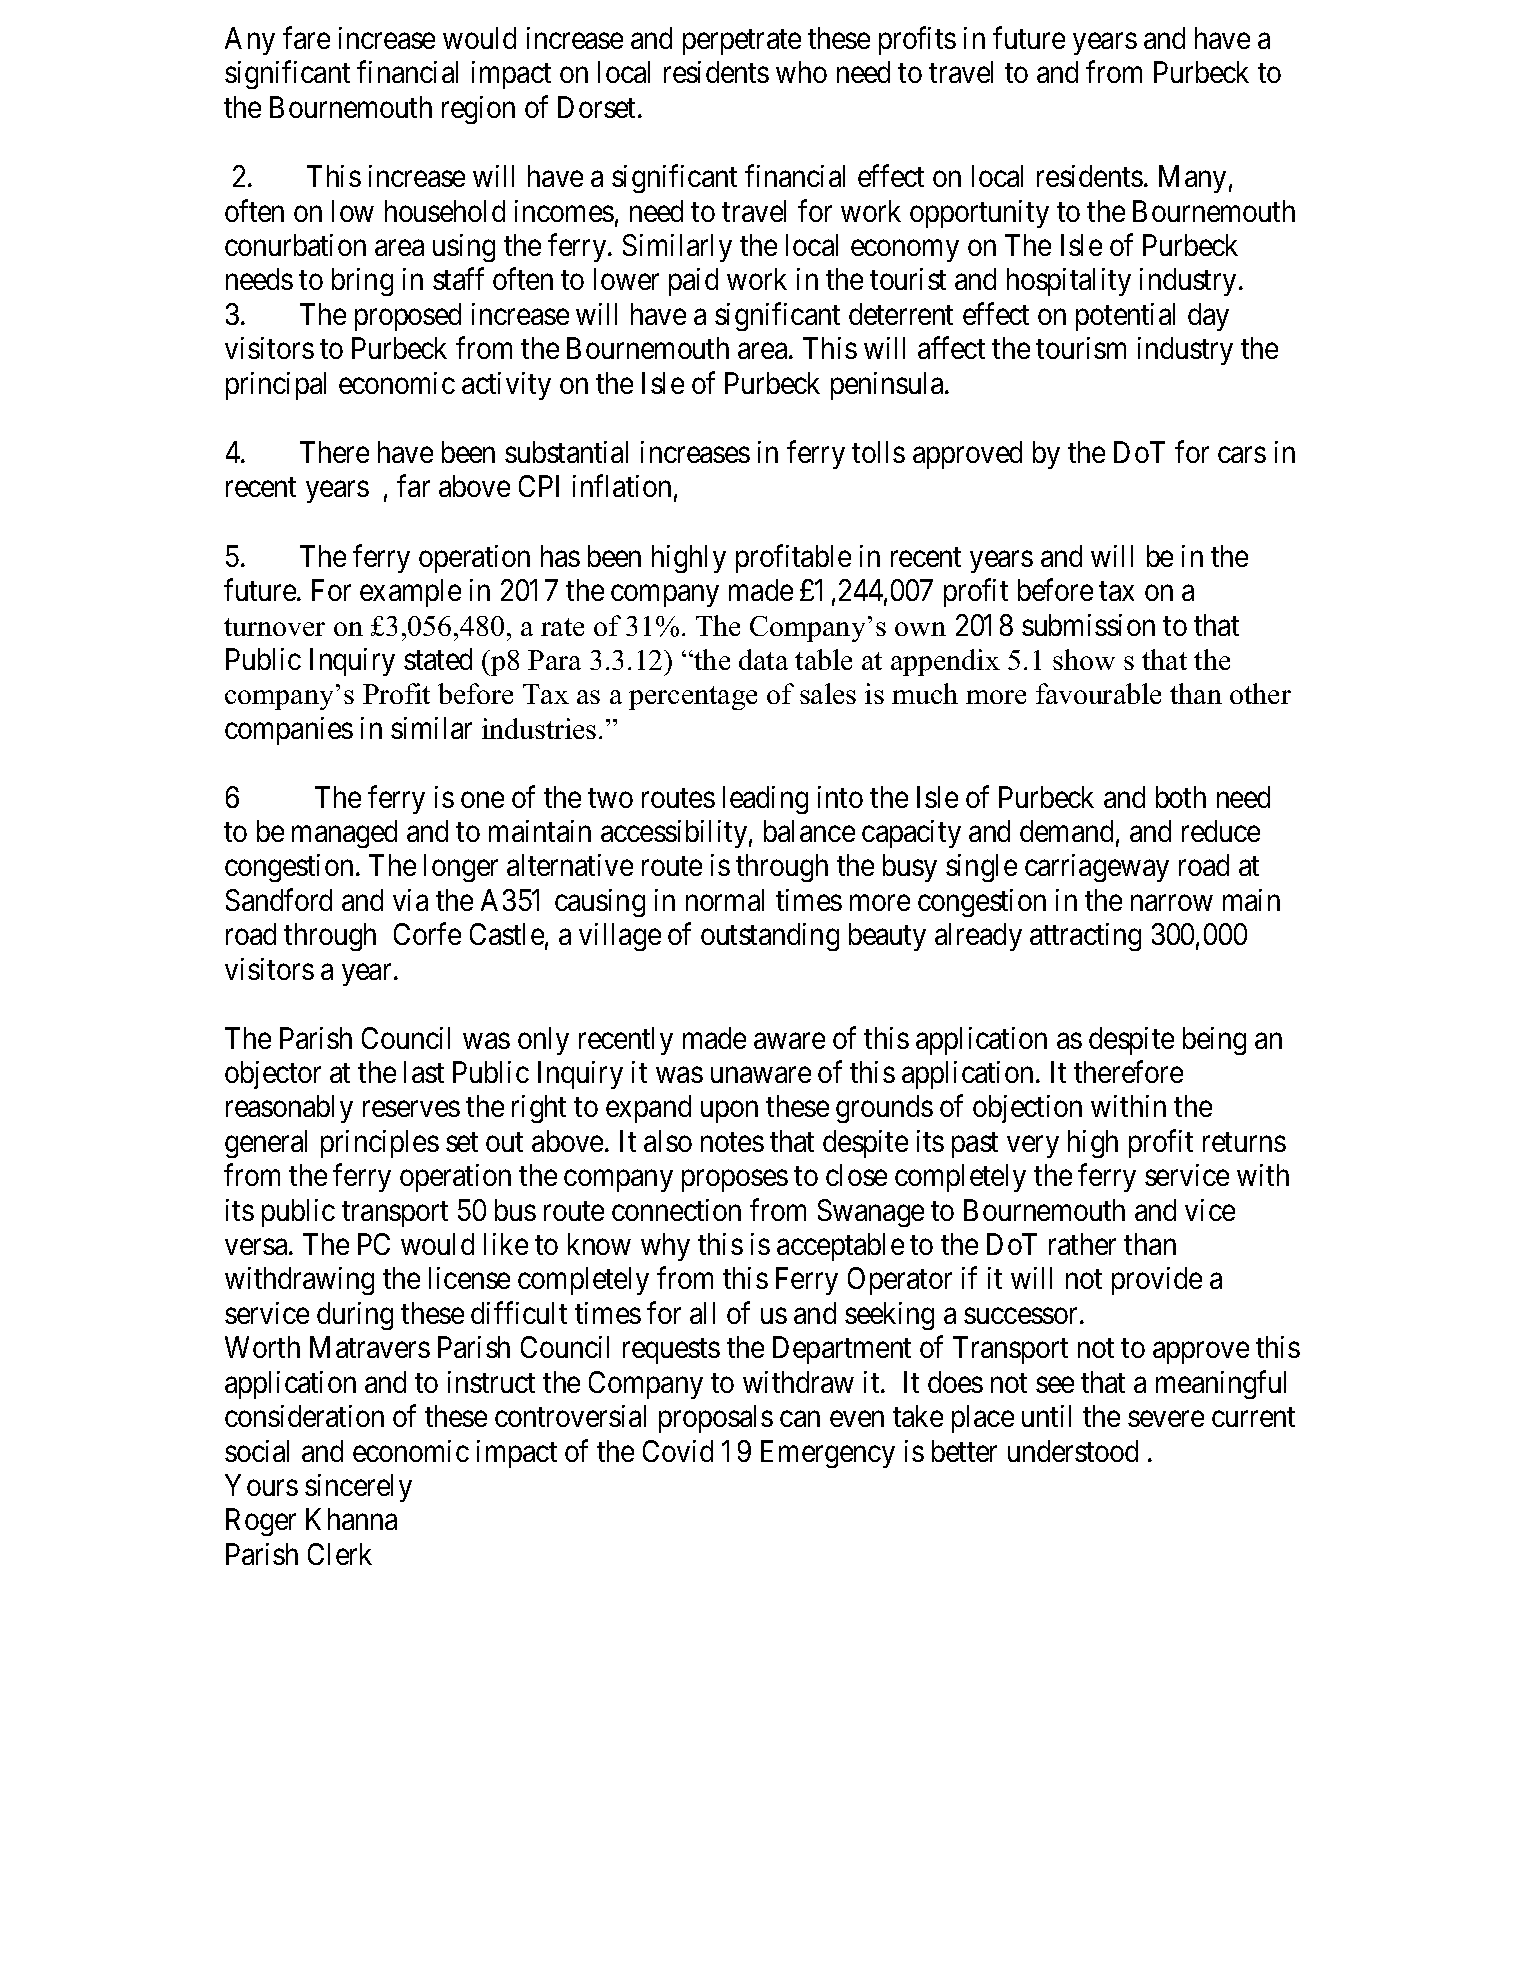  What do you see at coordinates (306, 37) in the image?
I see `fare` at bounding box center [306, 37].
